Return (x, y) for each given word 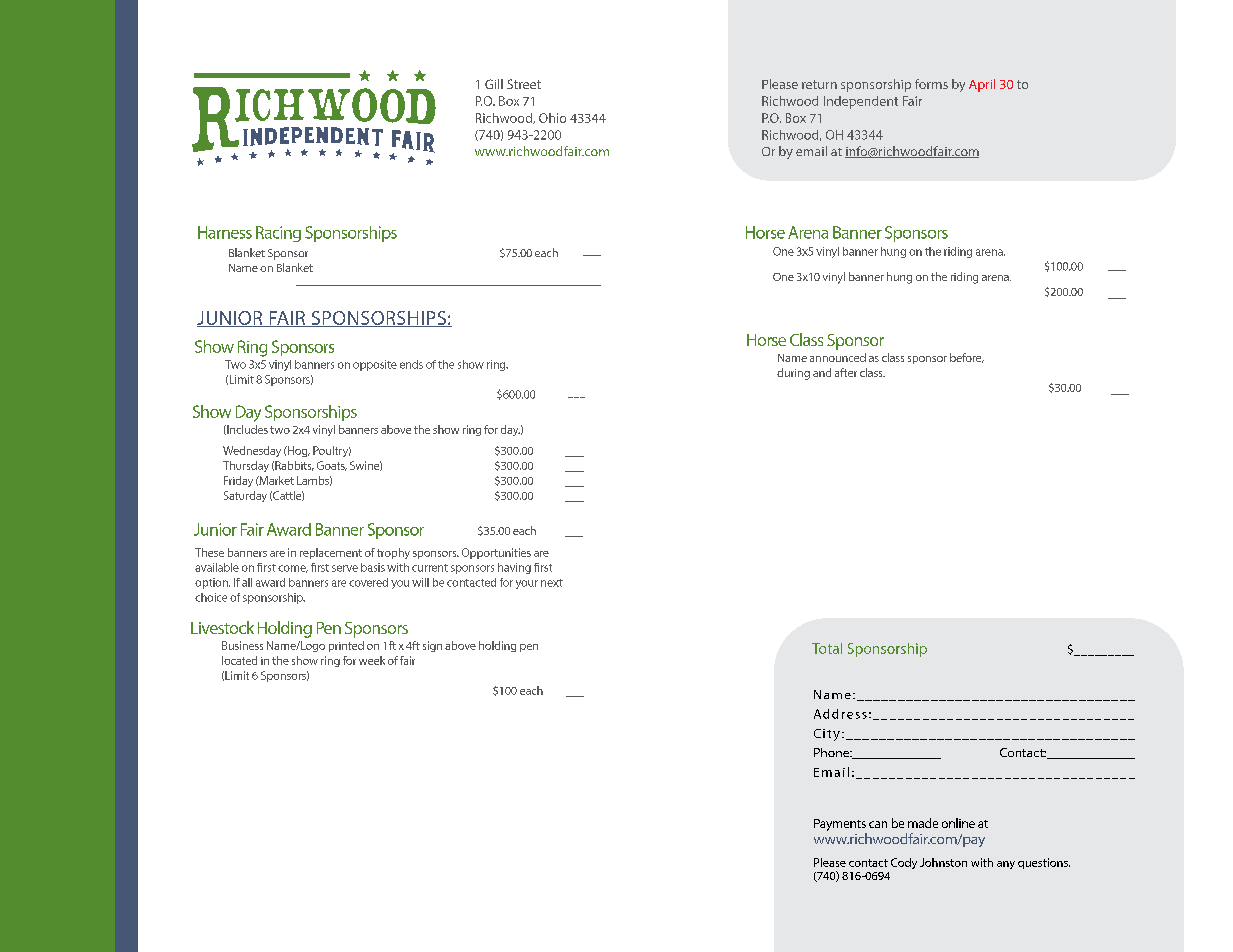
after (846, 372)
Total (827, 648)
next (552, 583)
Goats (332, 466)
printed (346, 646)
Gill (494, 84)
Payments (840, 825)
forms (931, 84)
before (967, 358)
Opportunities (496, 553)
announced (838, 357)
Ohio (552, 118)
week (372, 660)
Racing (278, 234)
